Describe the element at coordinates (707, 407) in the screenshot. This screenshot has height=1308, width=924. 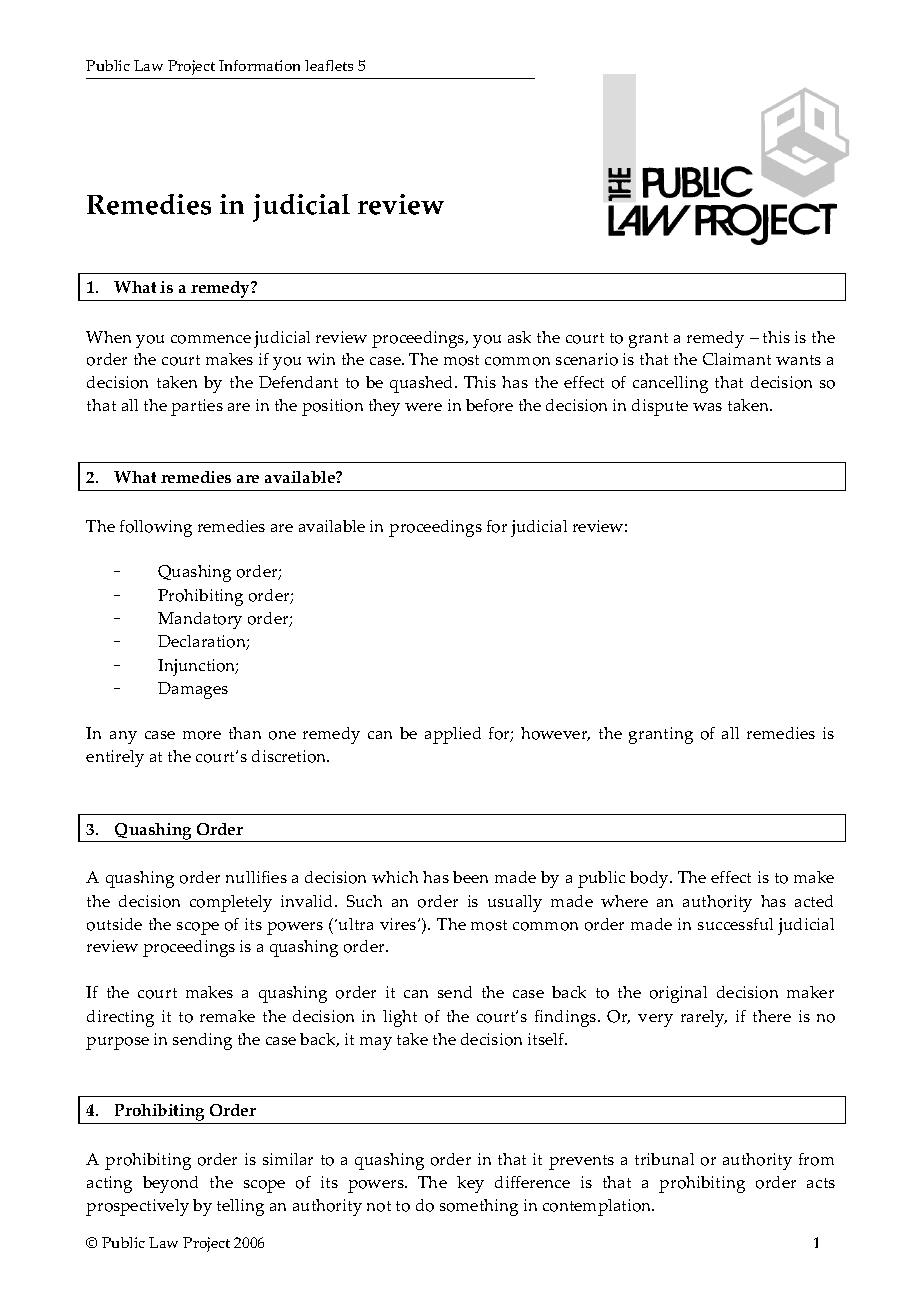
I see `was` at that location.
